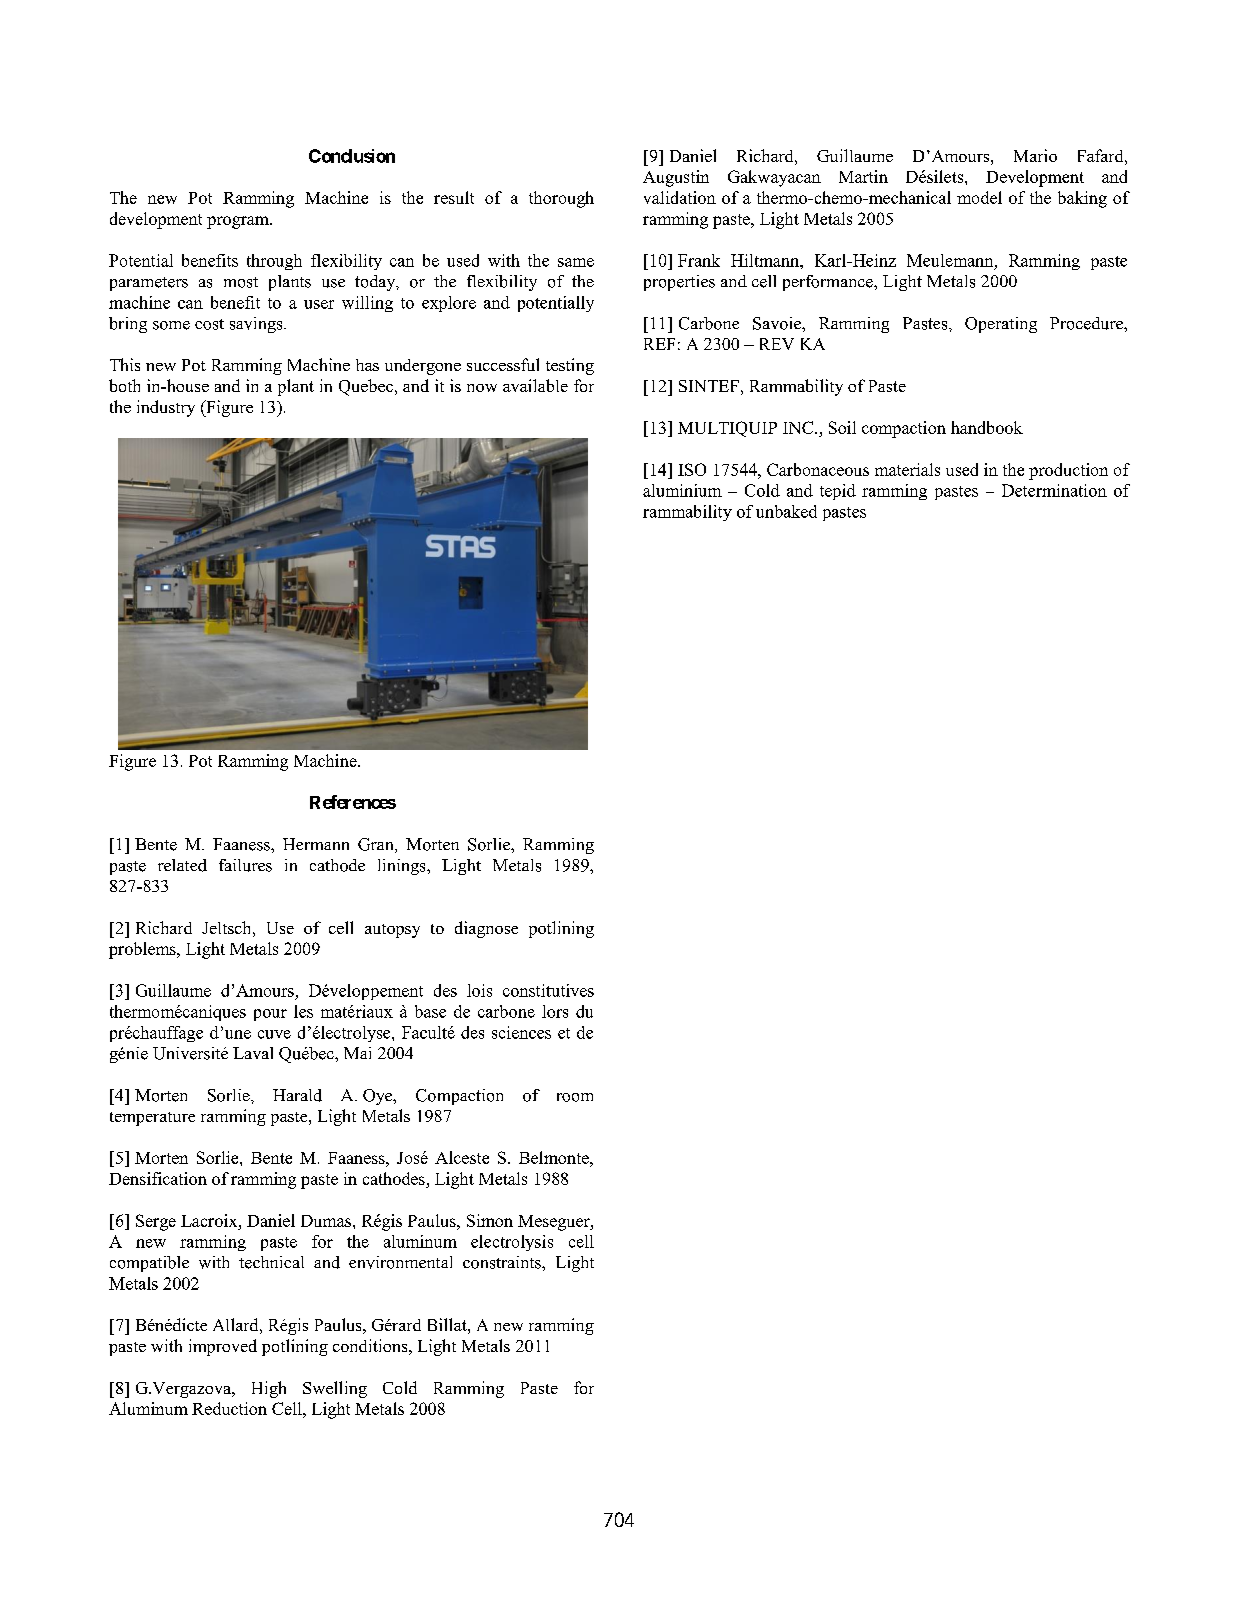 This screenshot has height=1600, width=1237. I want to click on improved, so click(223, 1347).
